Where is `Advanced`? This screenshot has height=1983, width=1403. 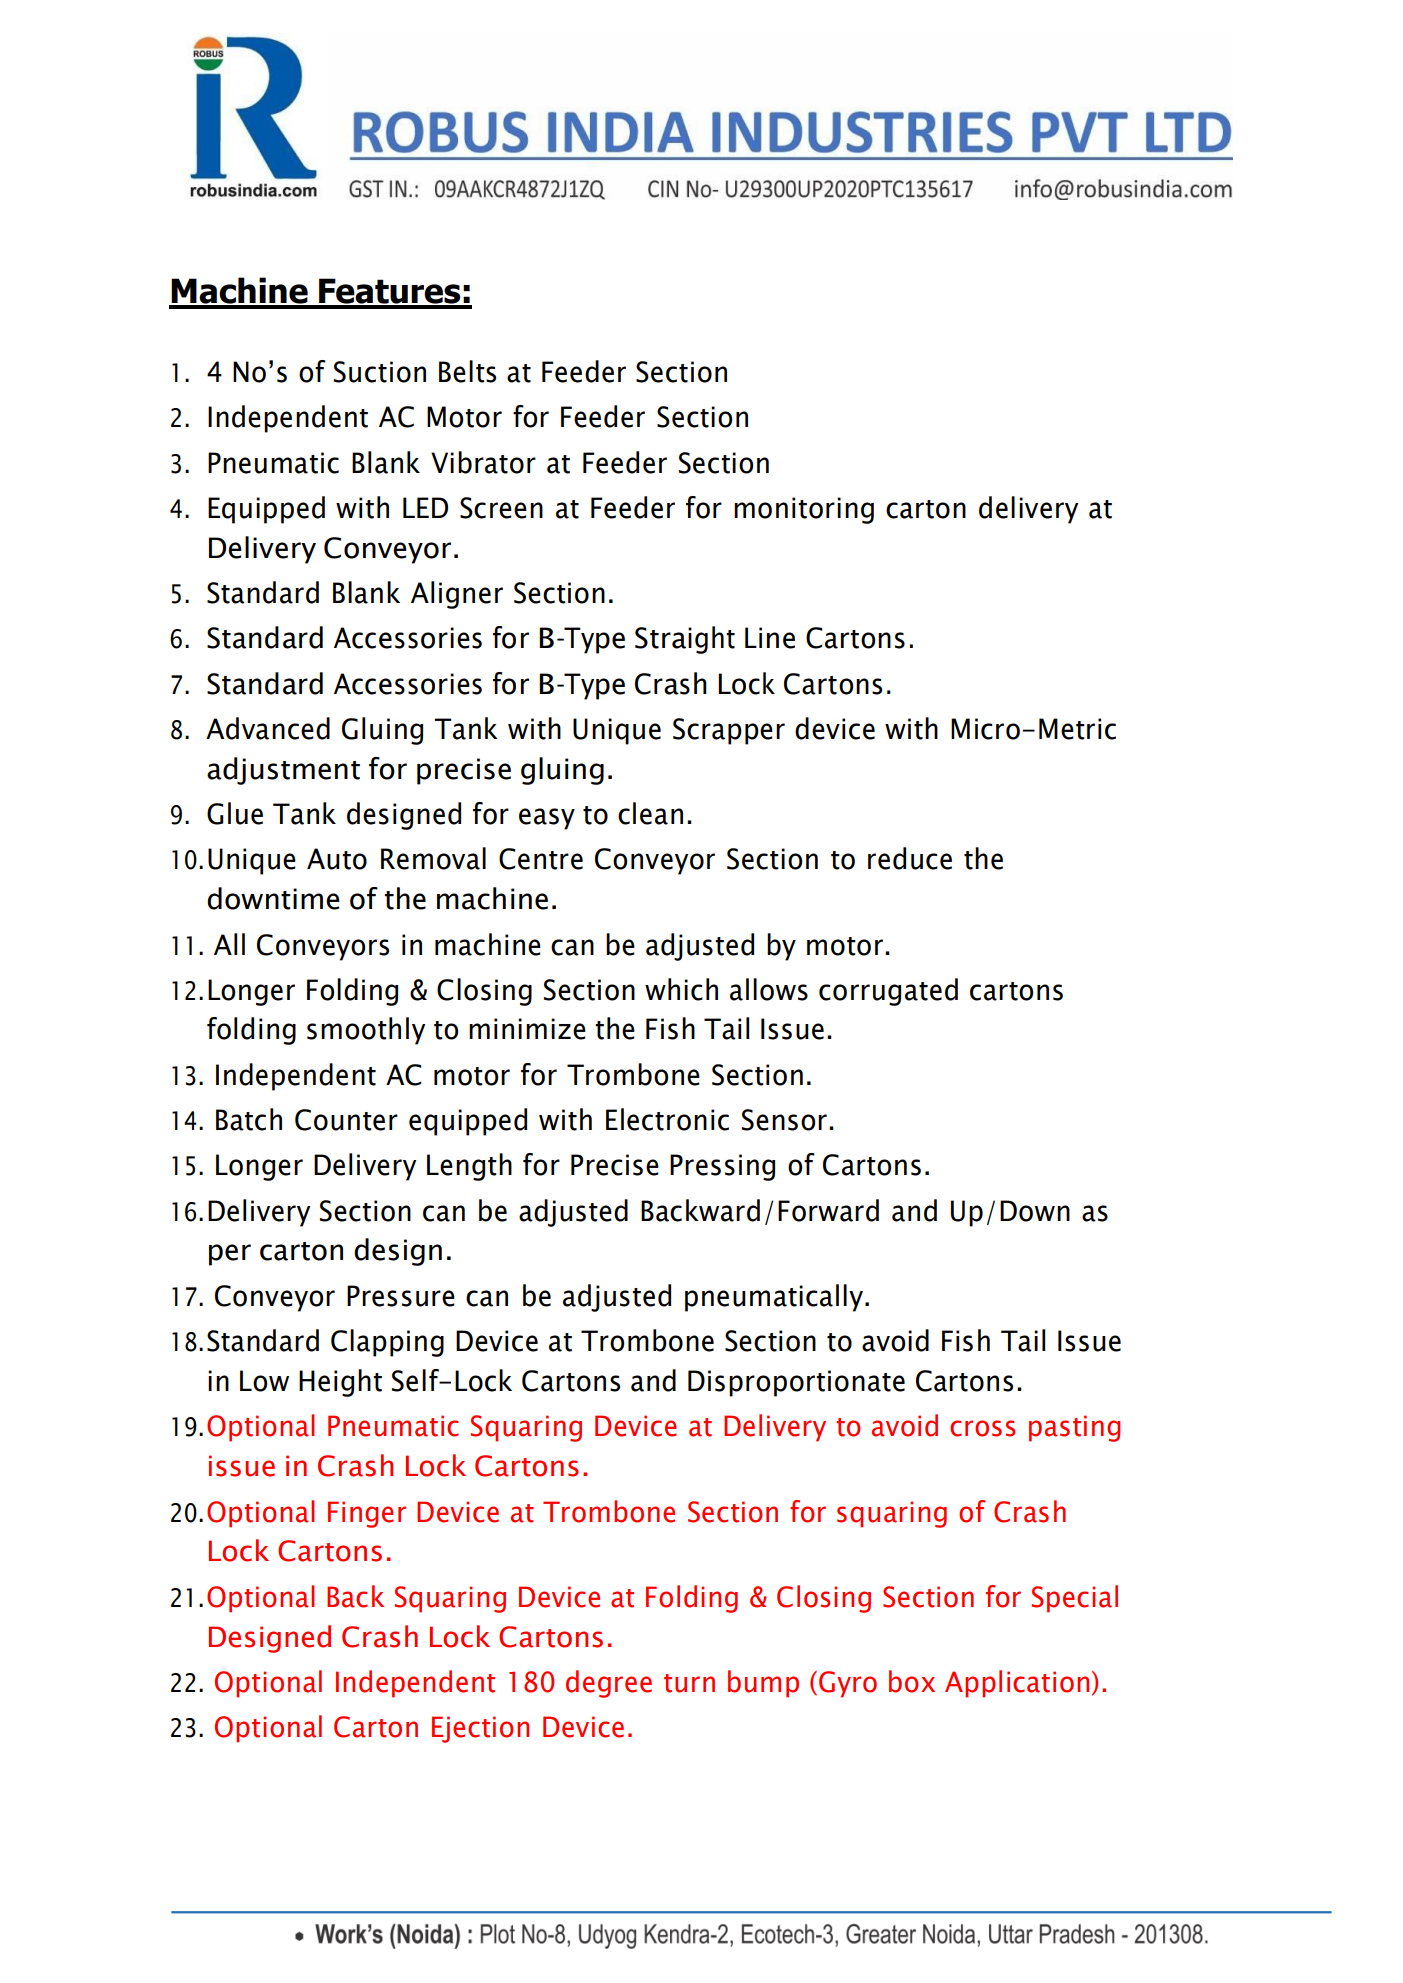 Advanced is located at coordinates (268, 728).
